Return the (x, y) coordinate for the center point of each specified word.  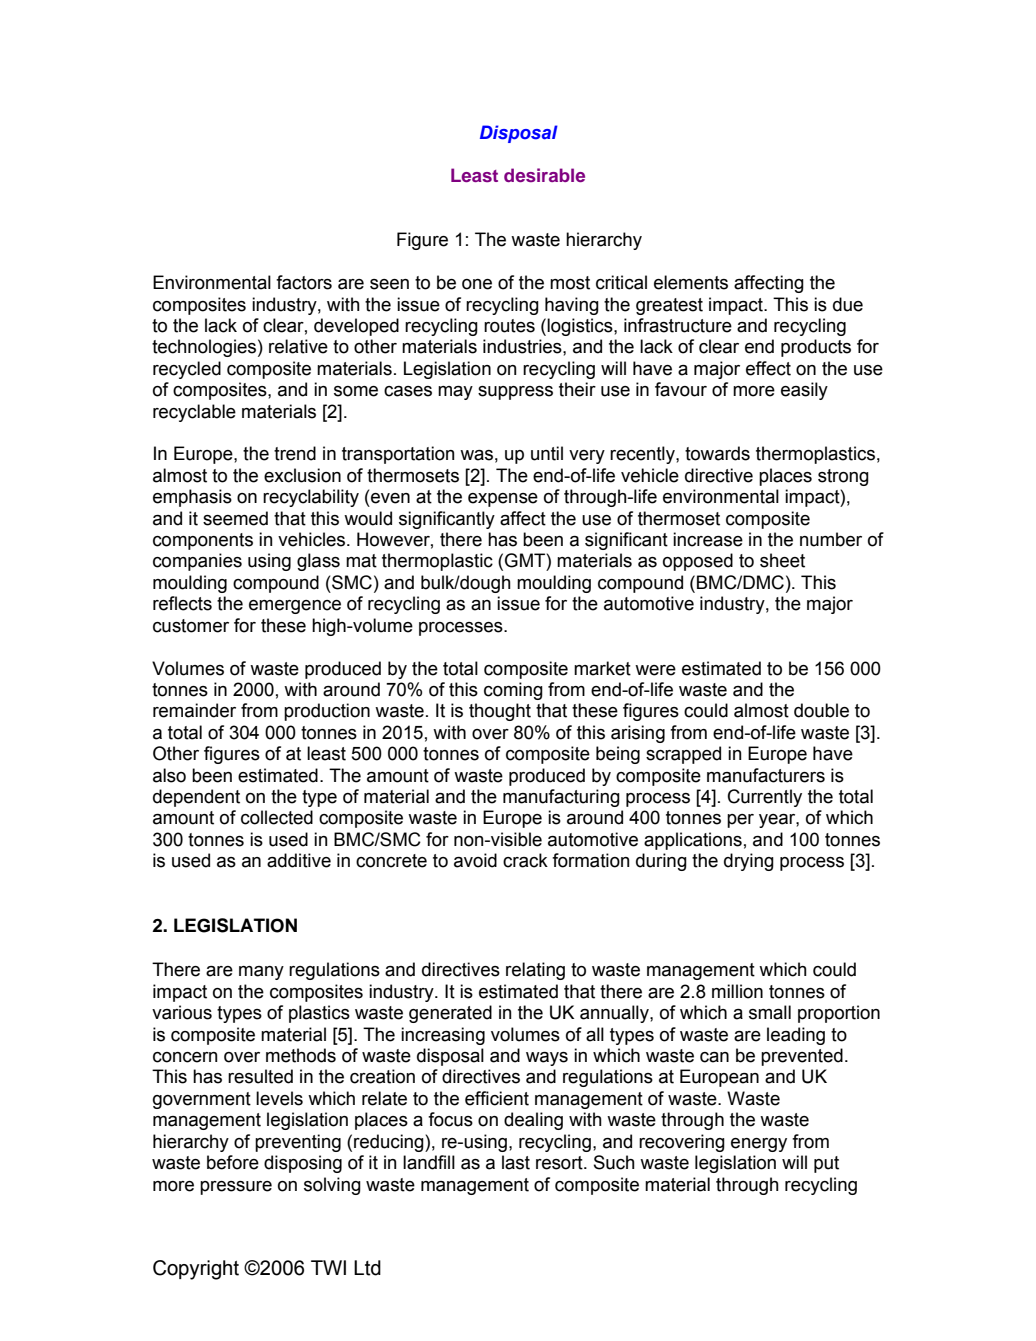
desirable (544, 175)
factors (304, 282)
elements (691, 282)
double (821, 710)
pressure (236, 1188)
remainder (194, 710)
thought (500, 712)
